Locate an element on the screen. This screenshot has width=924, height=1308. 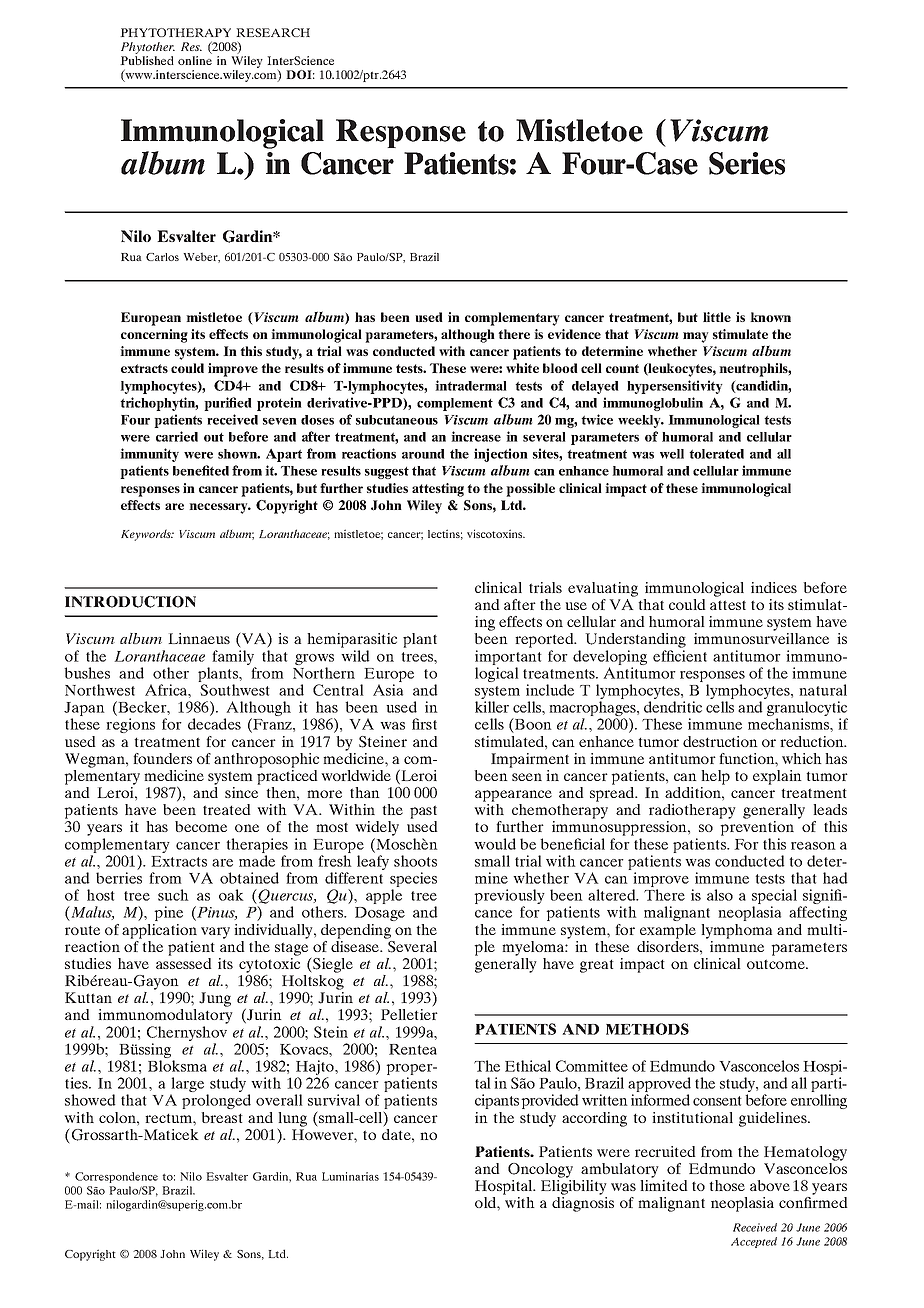
Linnaeus is located at coordinates (199, 638).
